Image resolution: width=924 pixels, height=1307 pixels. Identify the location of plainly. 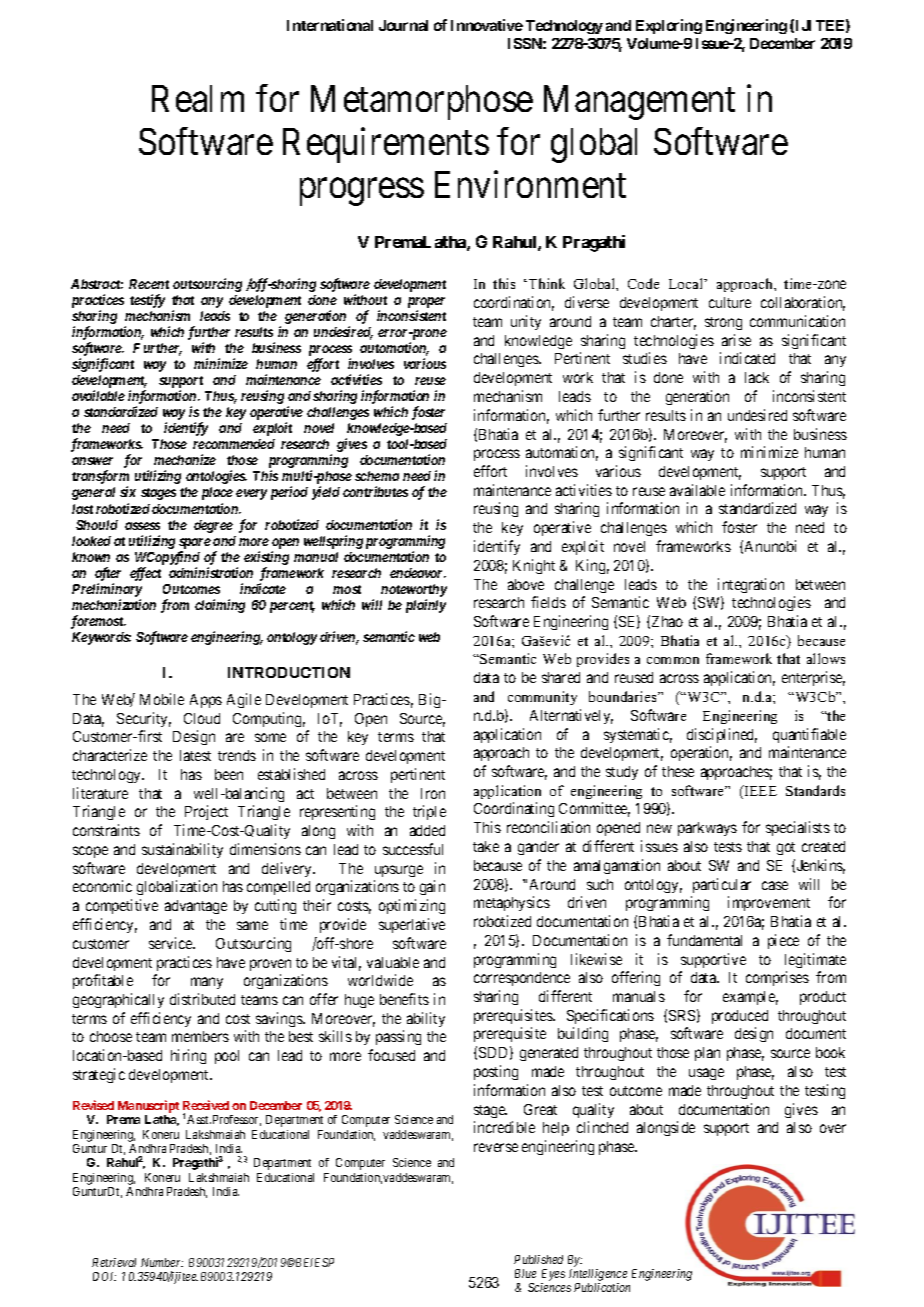
(426, 606).
